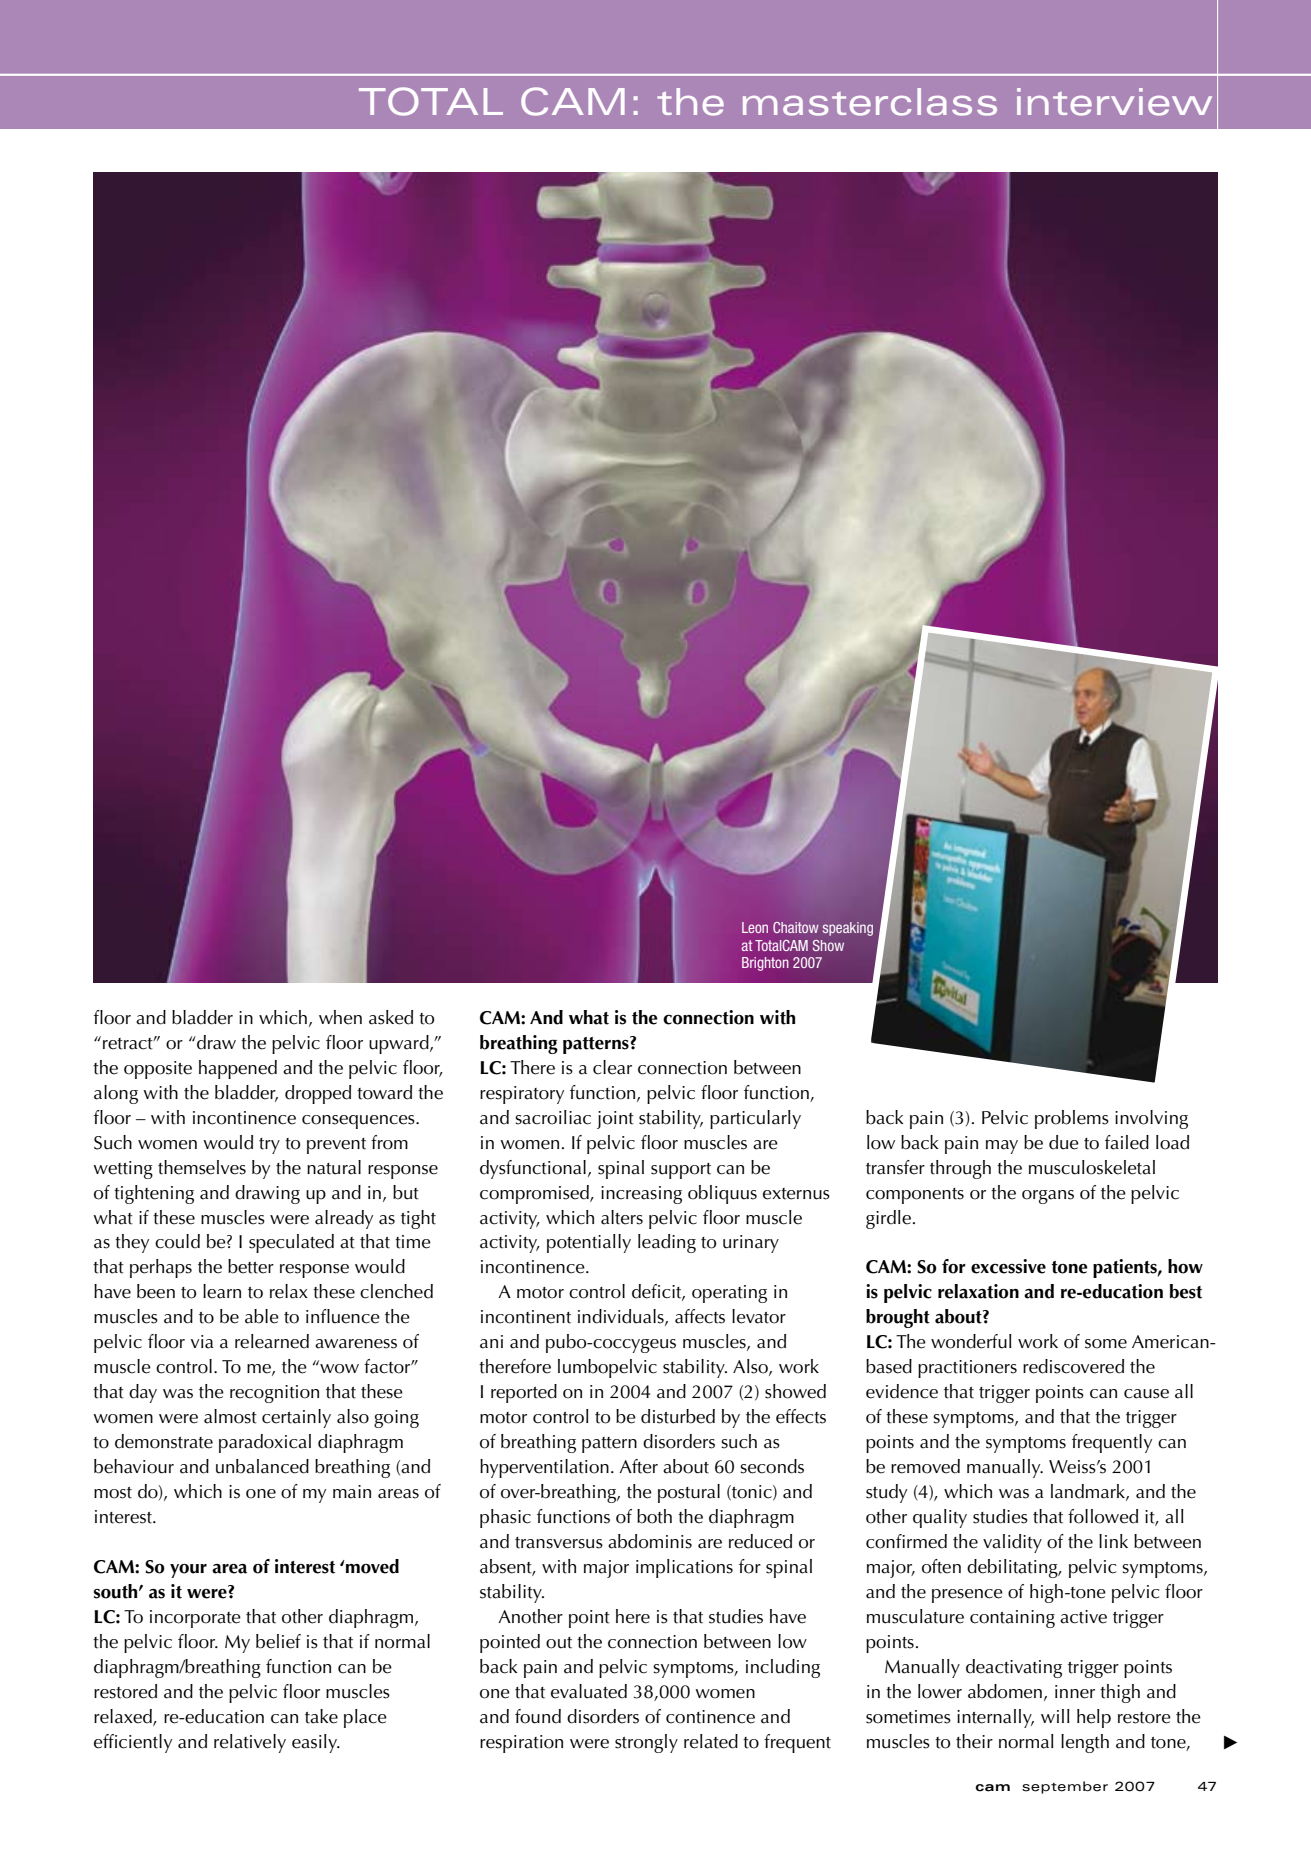  What do you see at coordinates (755, 927) in the image?
I see `Leon` at bounding box center [755, 927].
